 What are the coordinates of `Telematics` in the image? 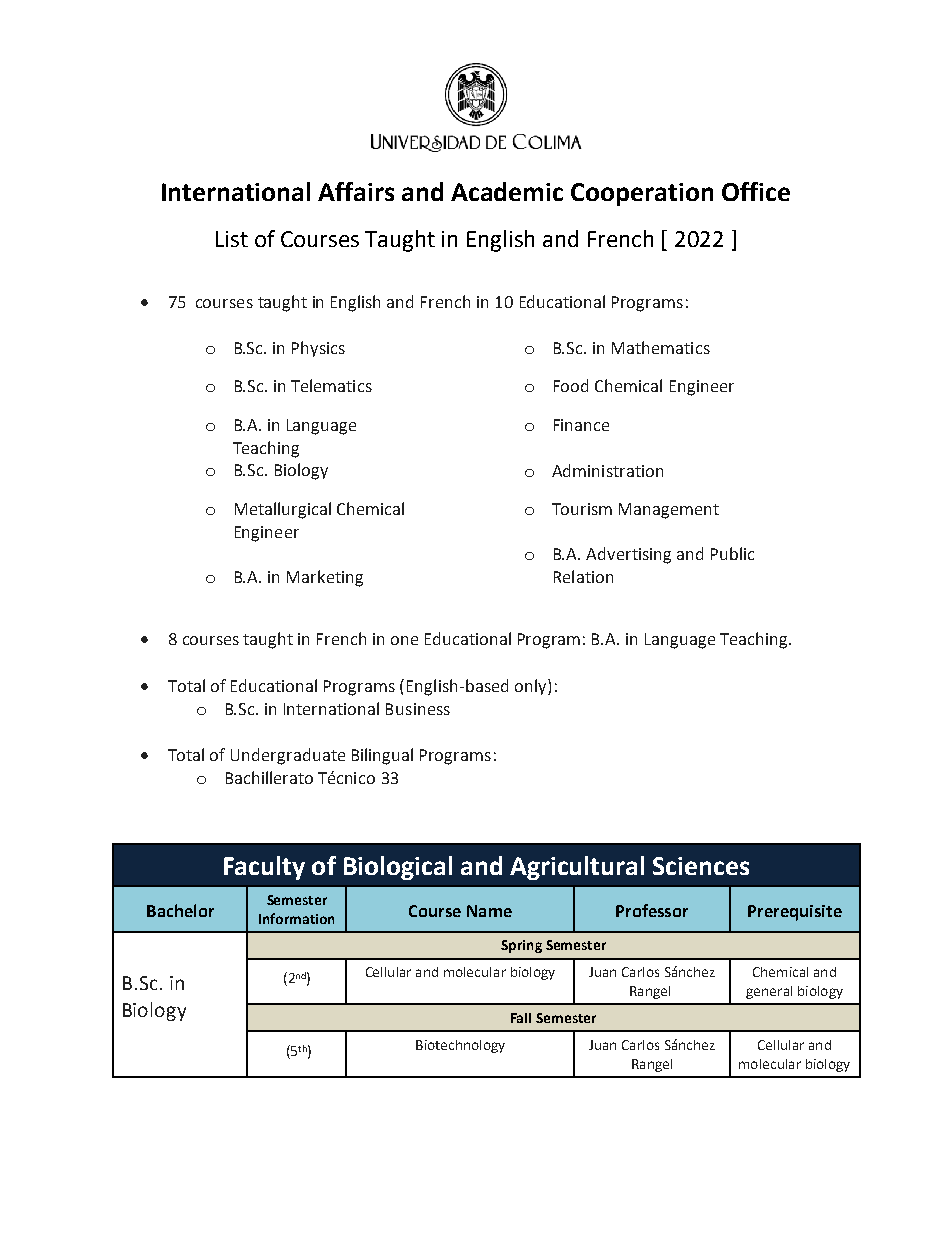 It's located at (331, 385).
